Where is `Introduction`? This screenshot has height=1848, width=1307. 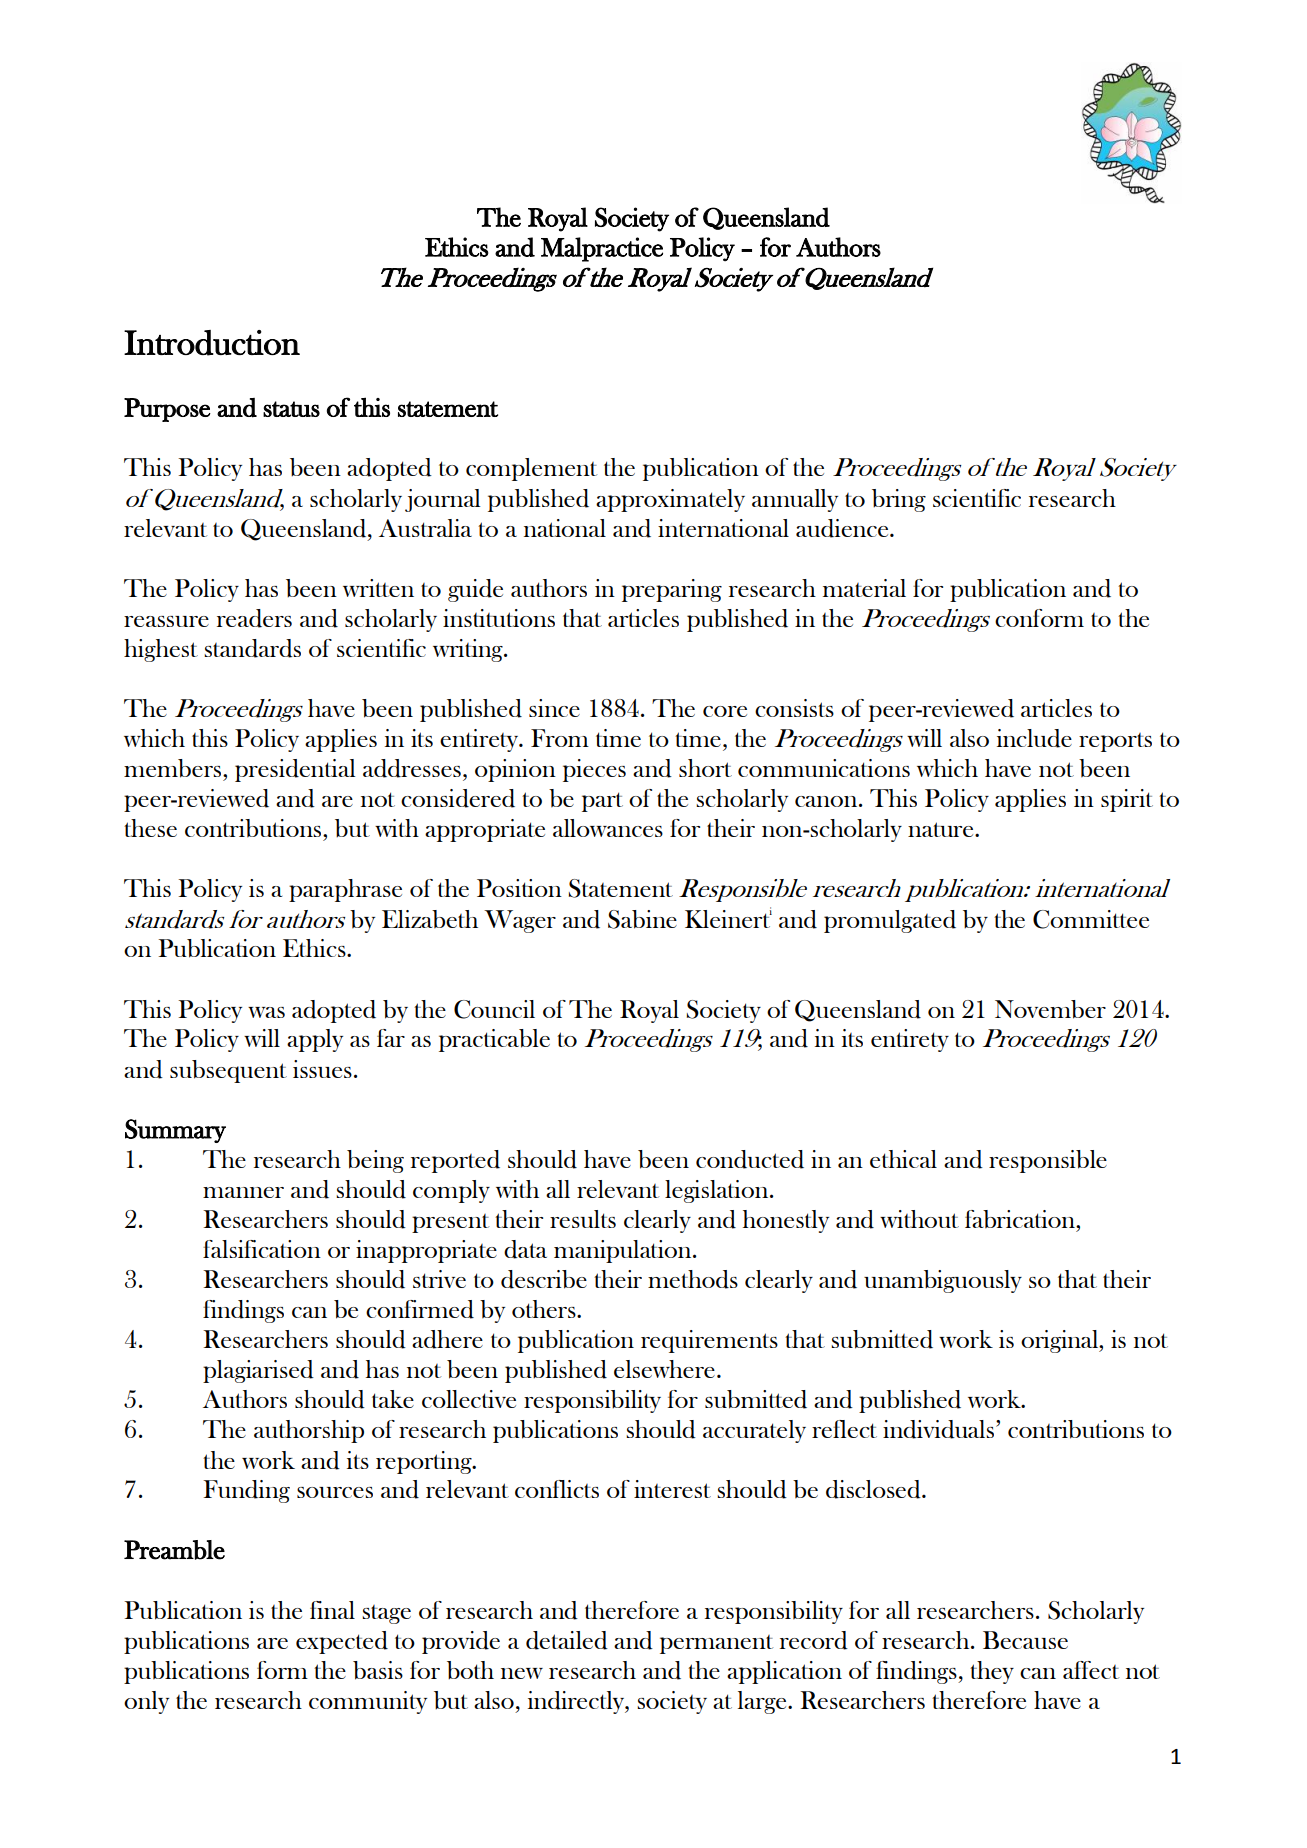
Introduction is located at coordinates (212, 343).
